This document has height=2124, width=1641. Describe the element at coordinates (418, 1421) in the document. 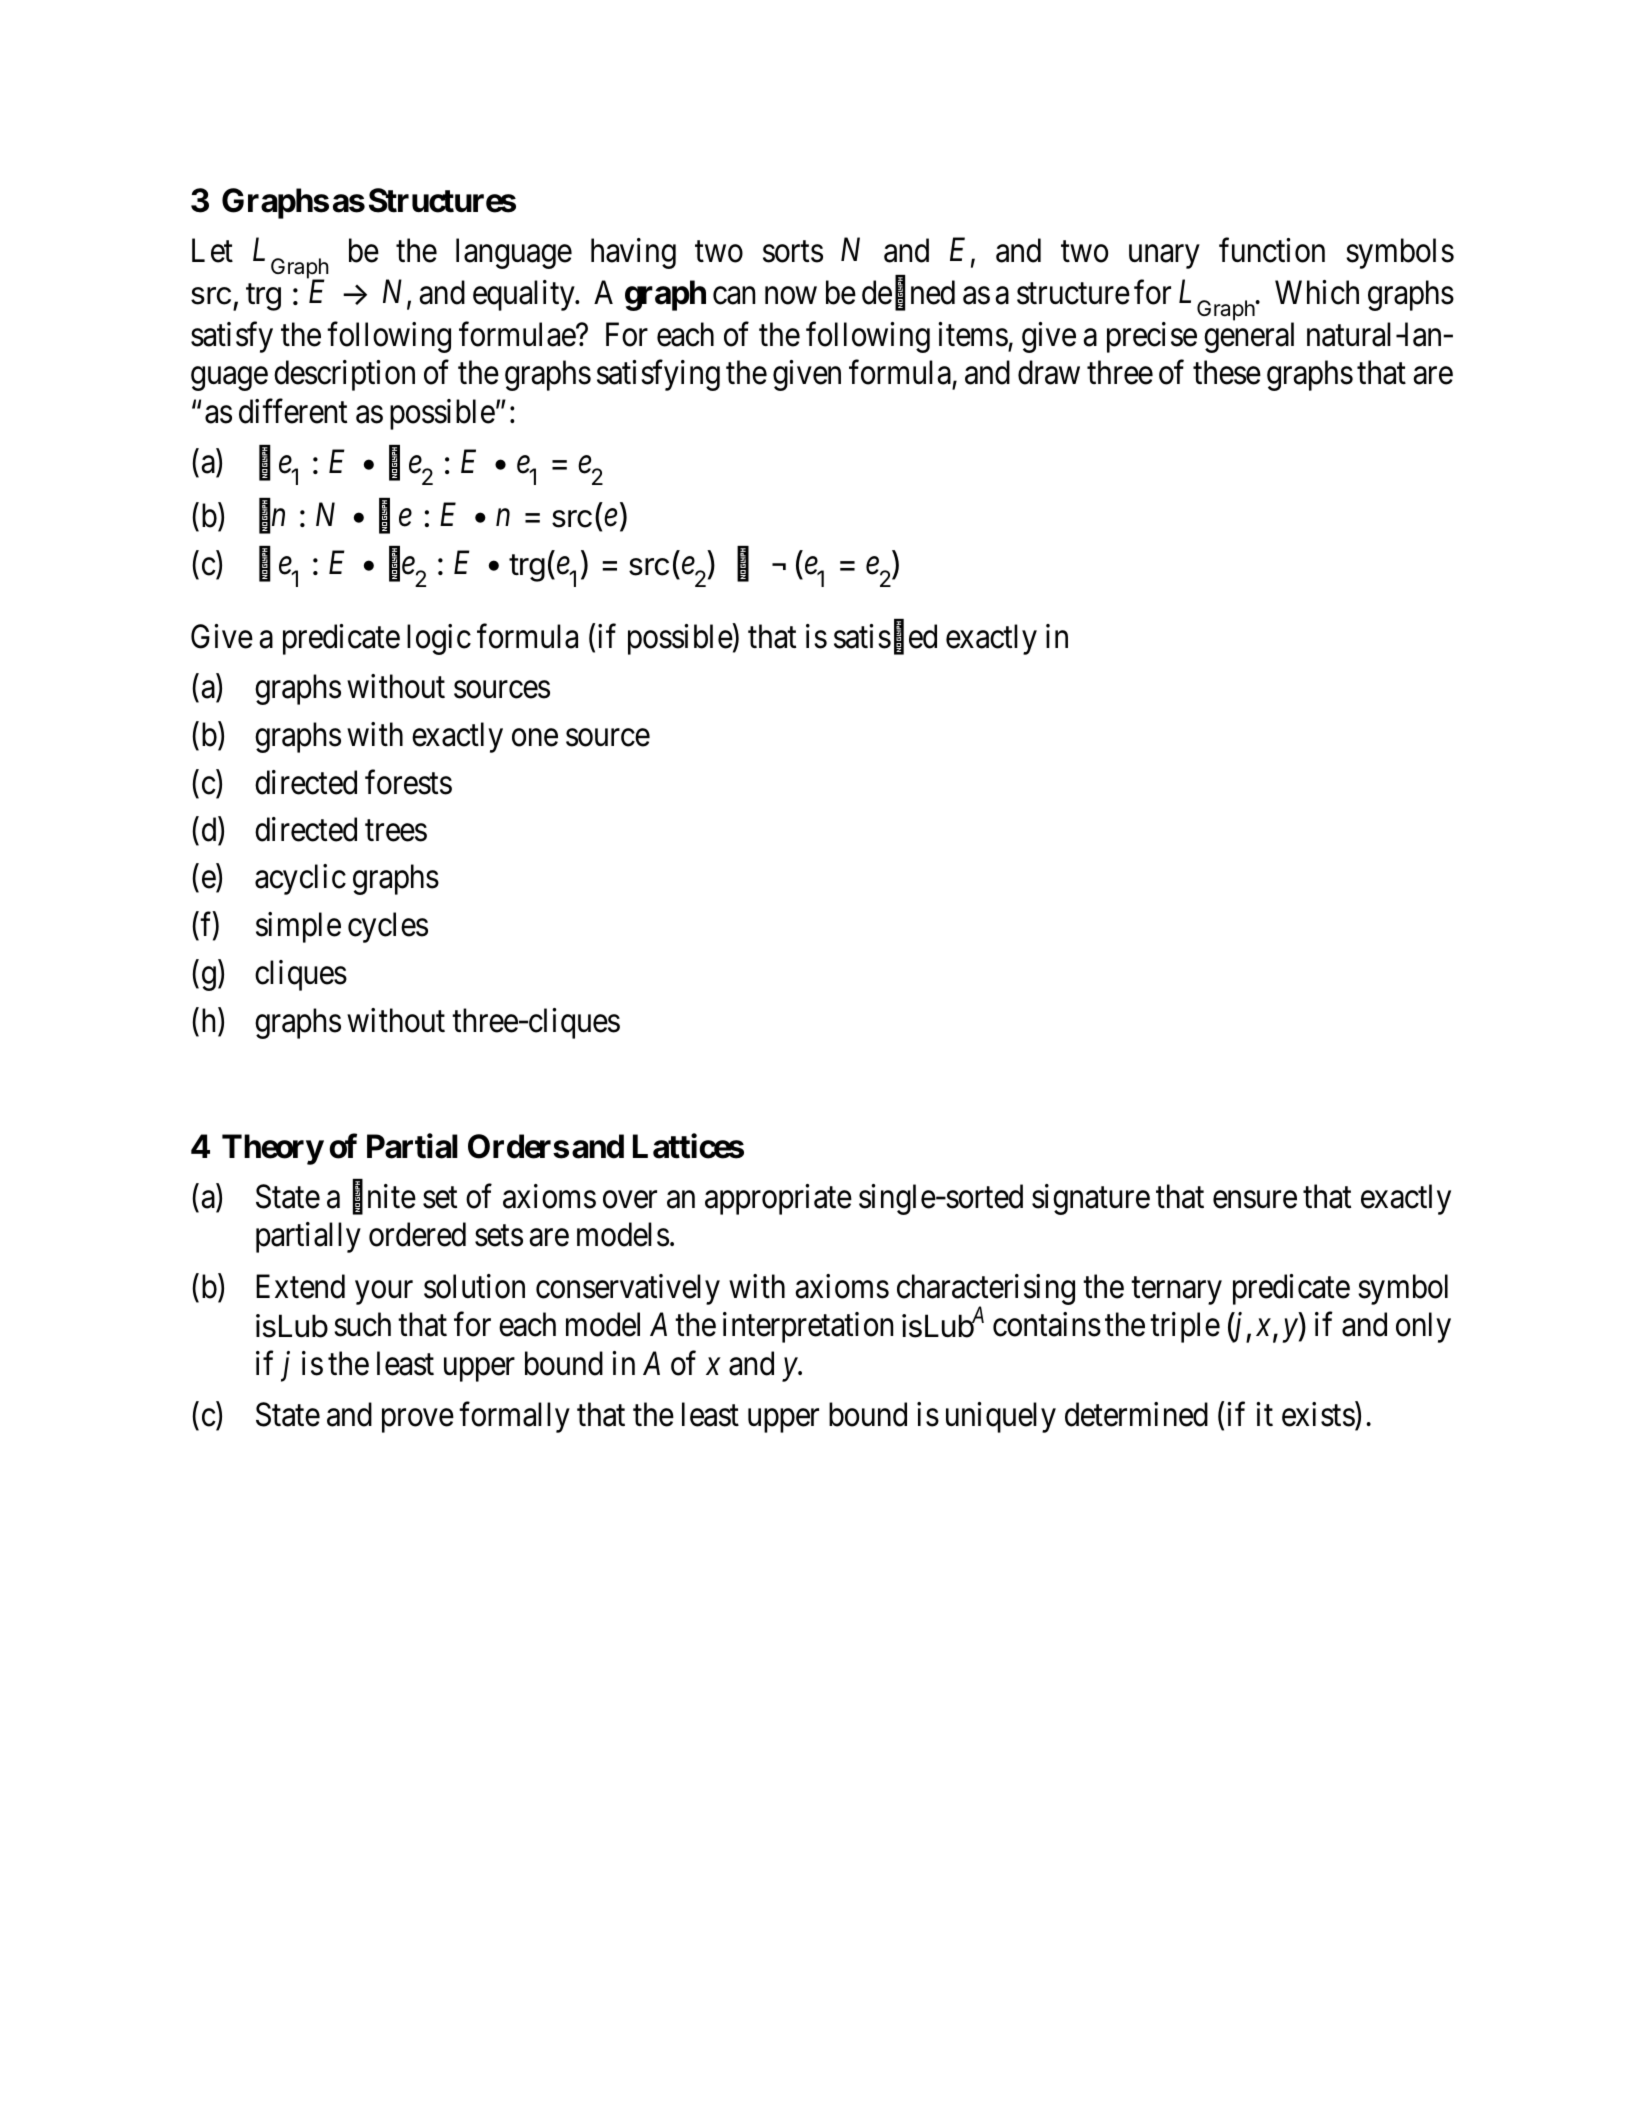

I see `prove` at that location.
